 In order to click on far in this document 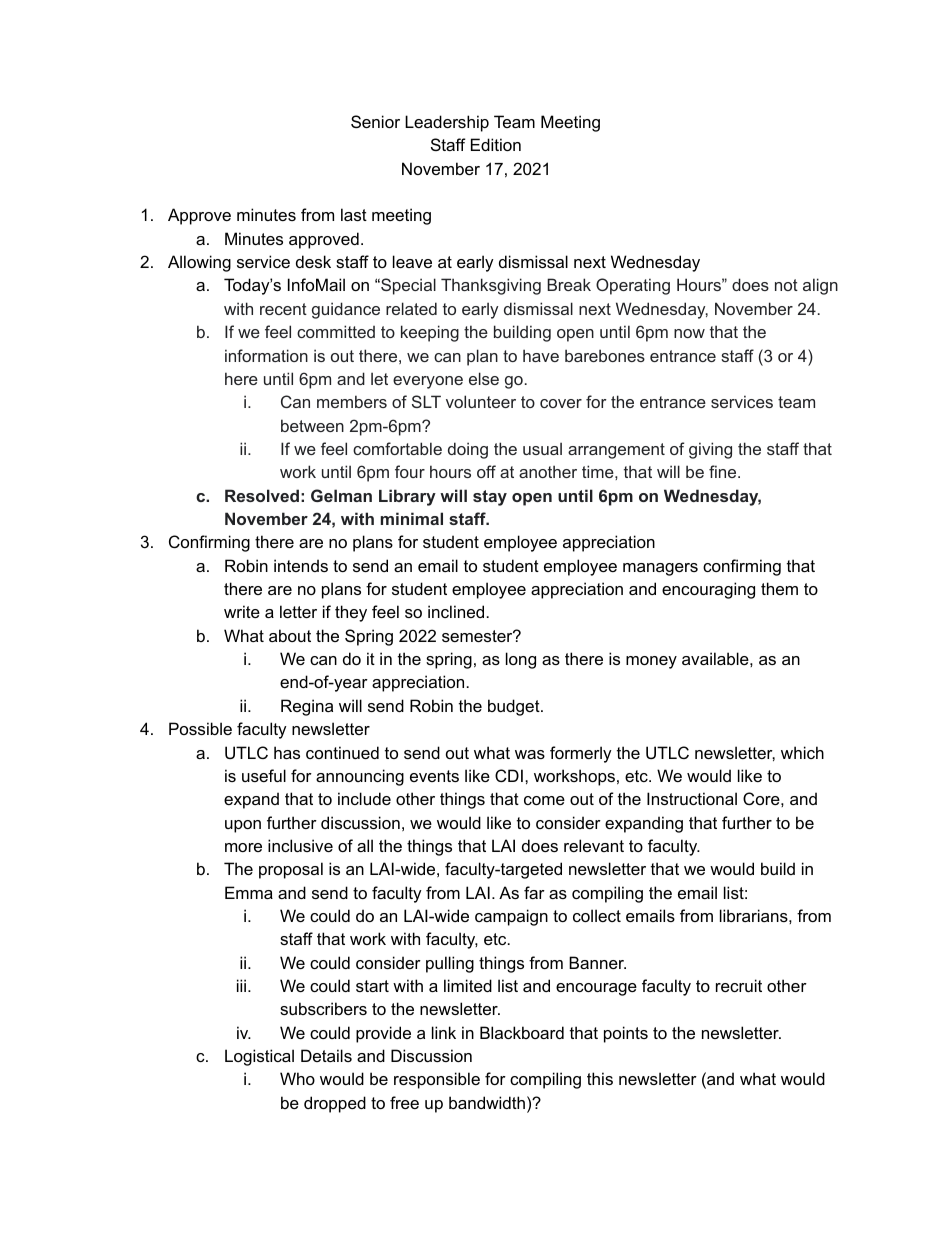, I will do `click(534, 892)`.
